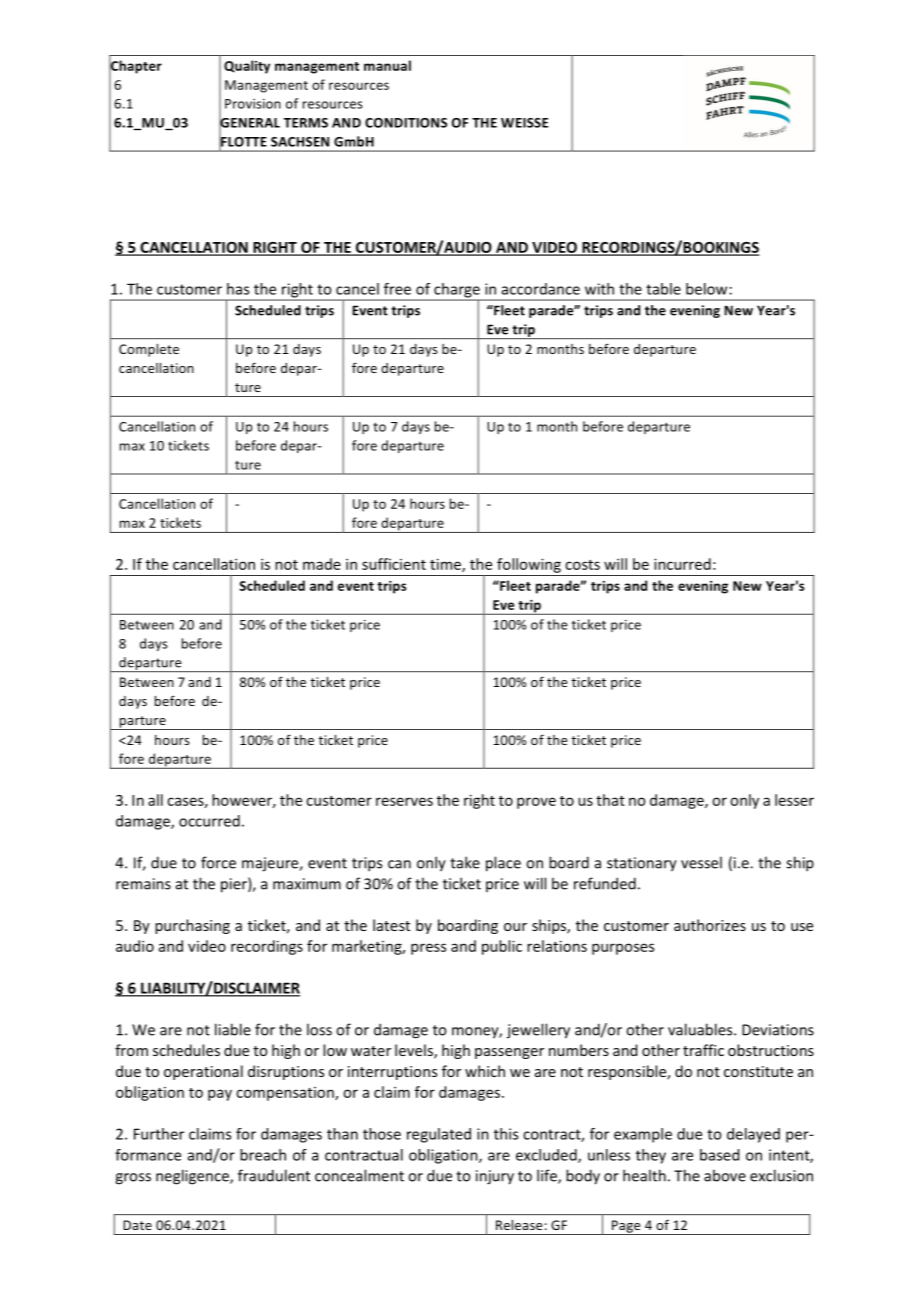 This page has height=1308, width=924. What do you see at coordinates (193, 1177) in the page?
I see `negligence` at bounding box center [193, 1177].
